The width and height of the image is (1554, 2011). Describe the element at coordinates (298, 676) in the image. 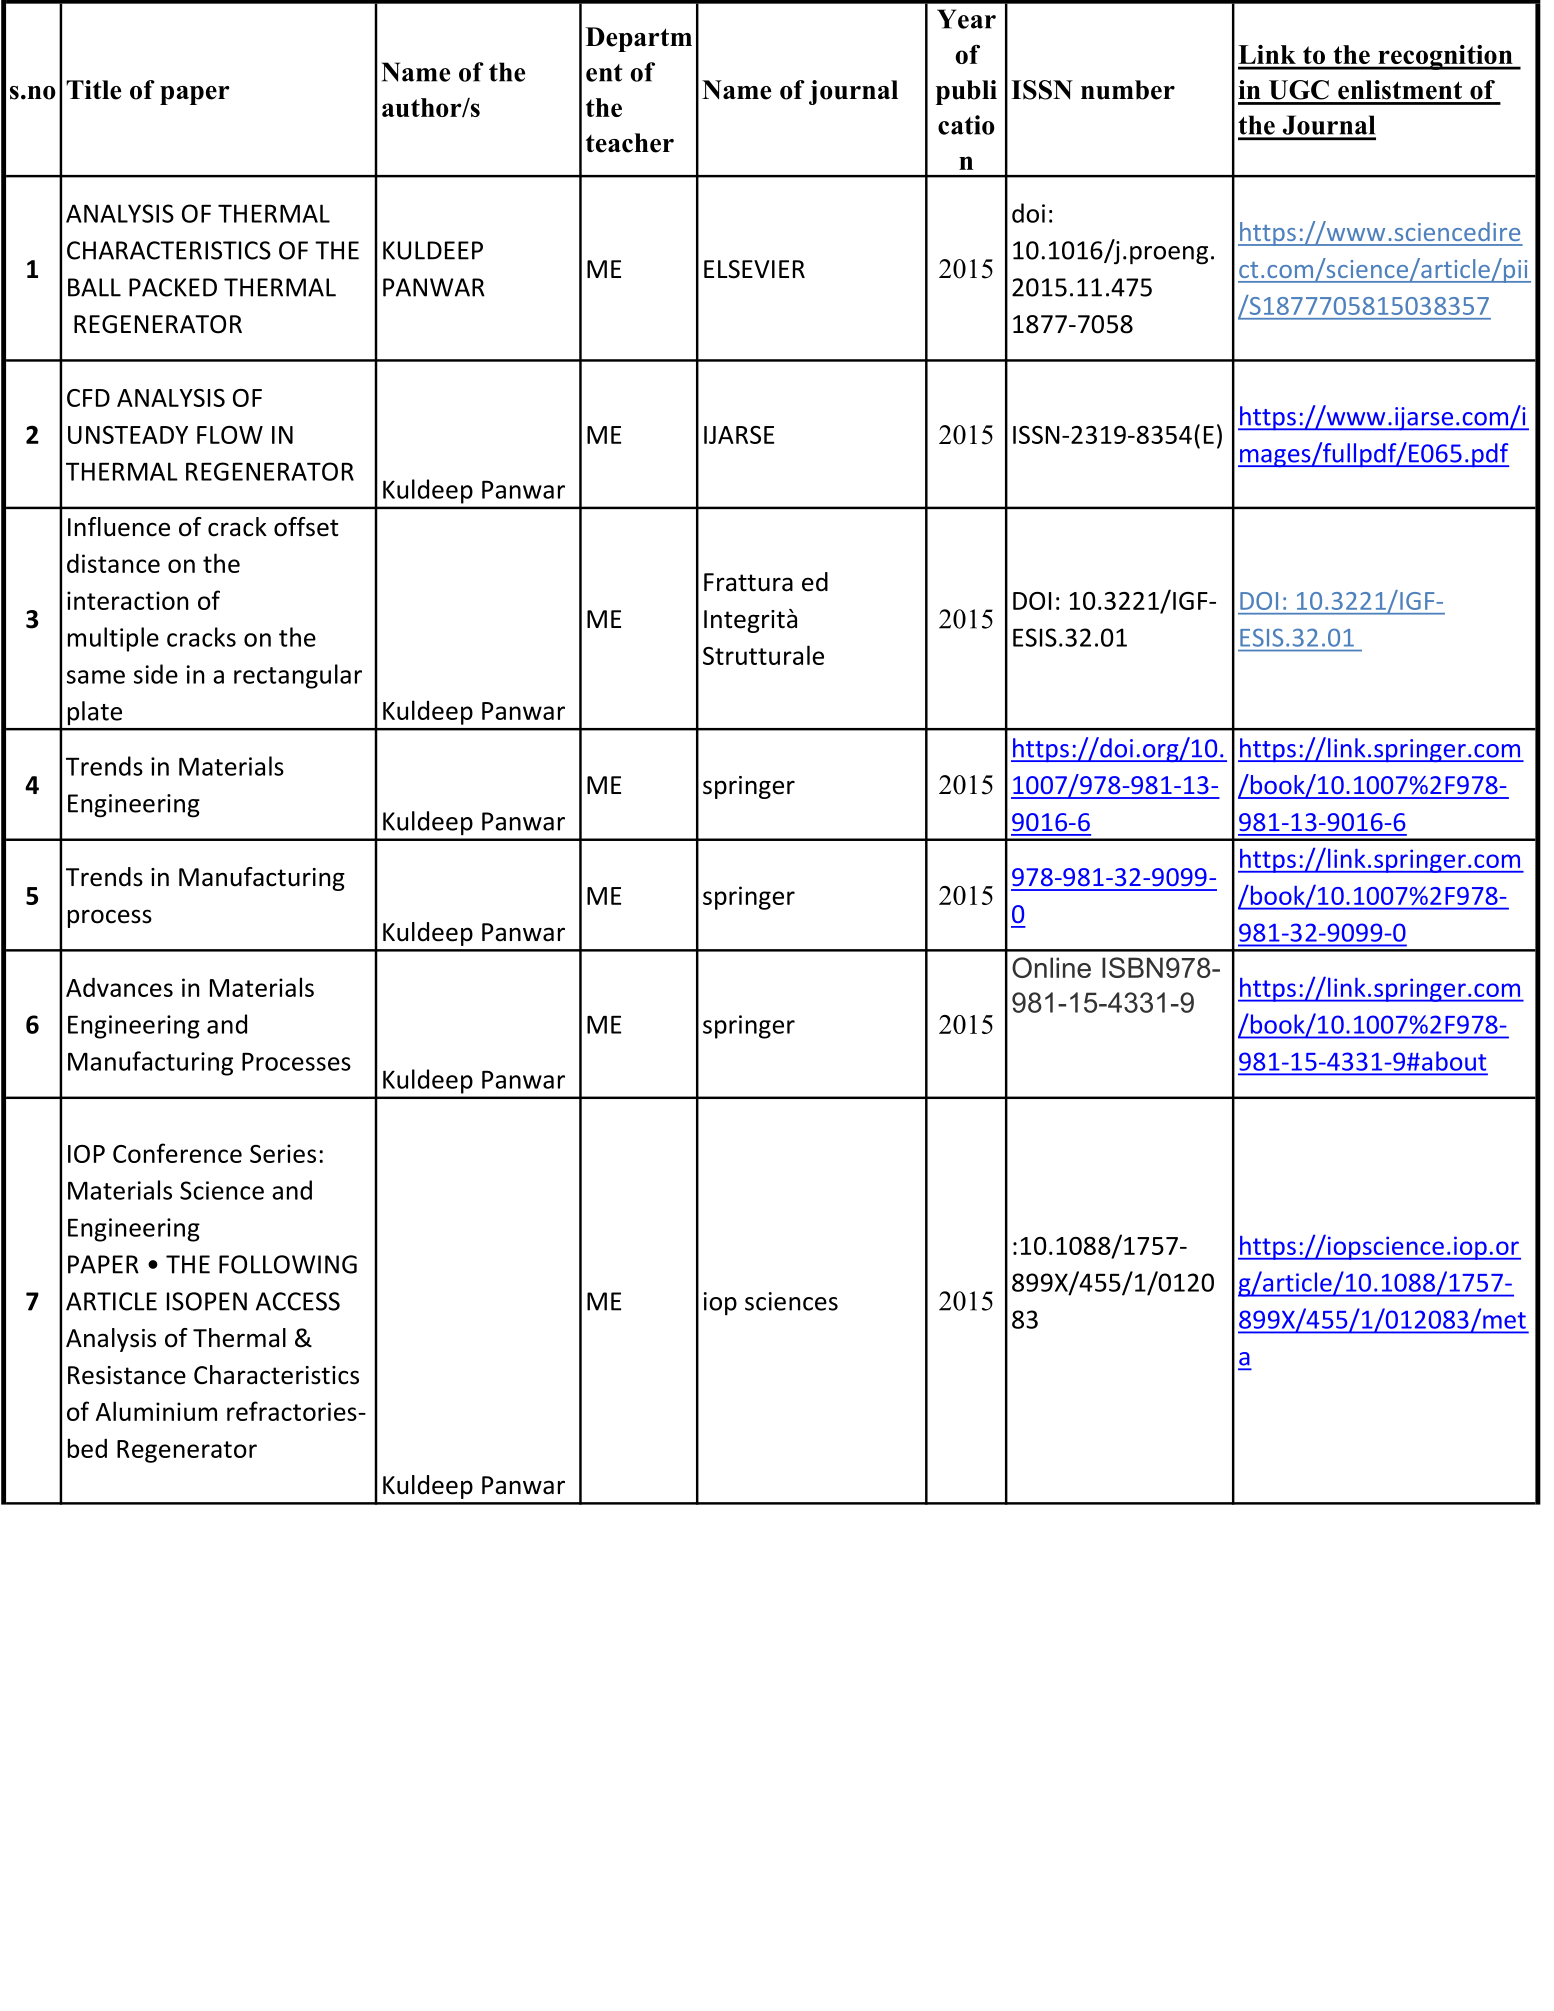

I see `rectangular` at that location.
